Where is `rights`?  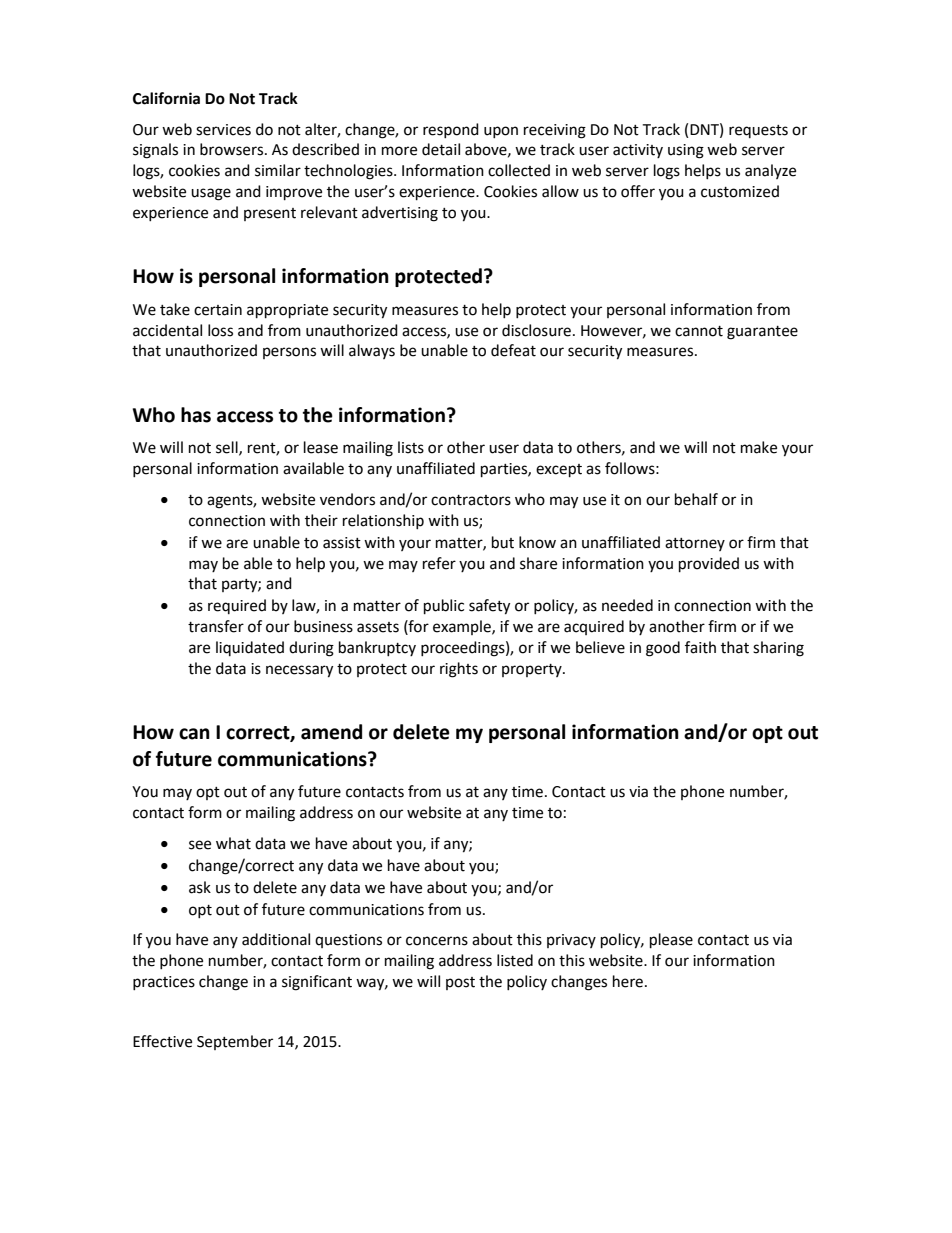 rights is located at coordinates (459, 670).
